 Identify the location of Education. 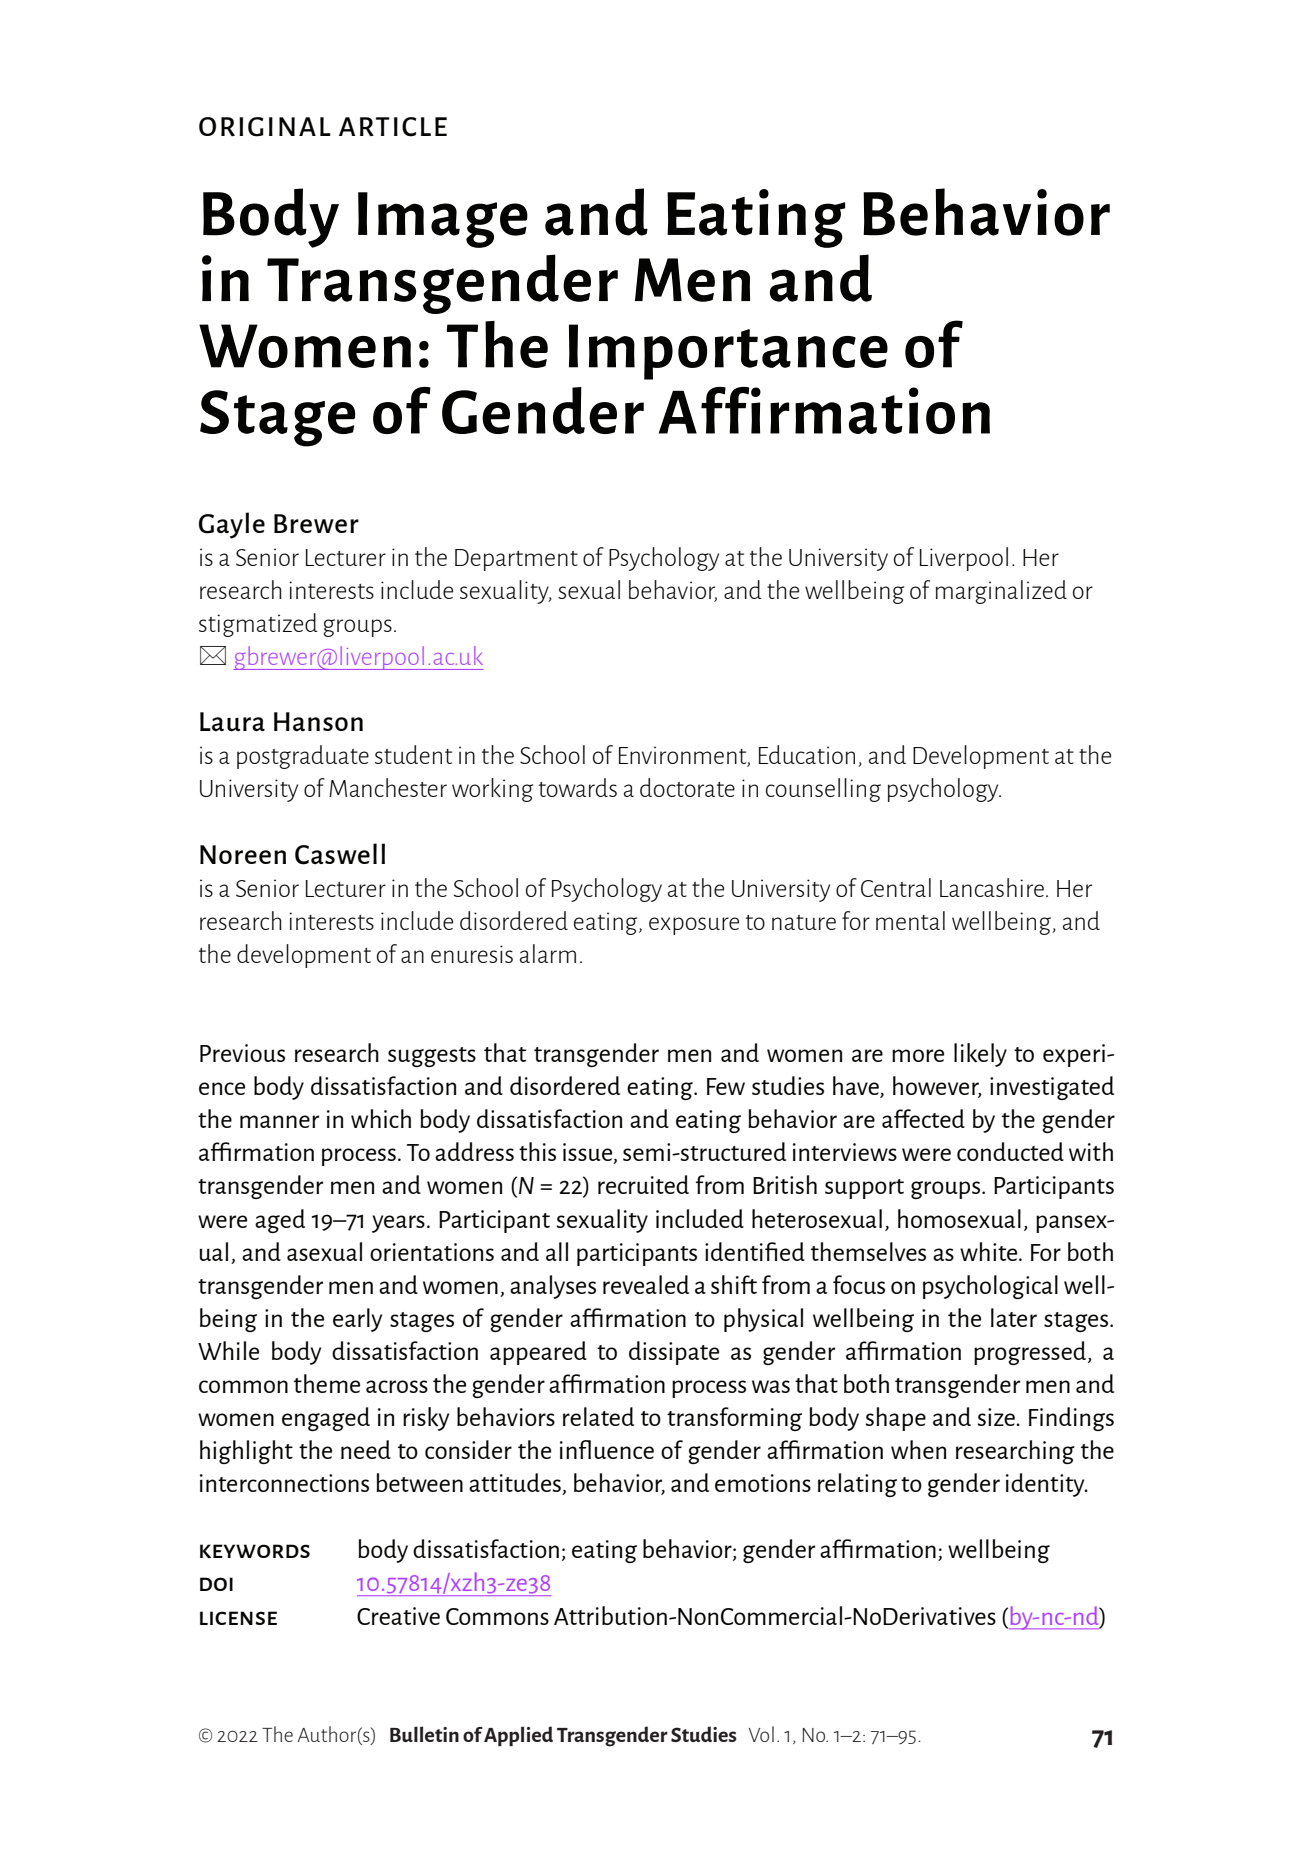
(807, 754).
